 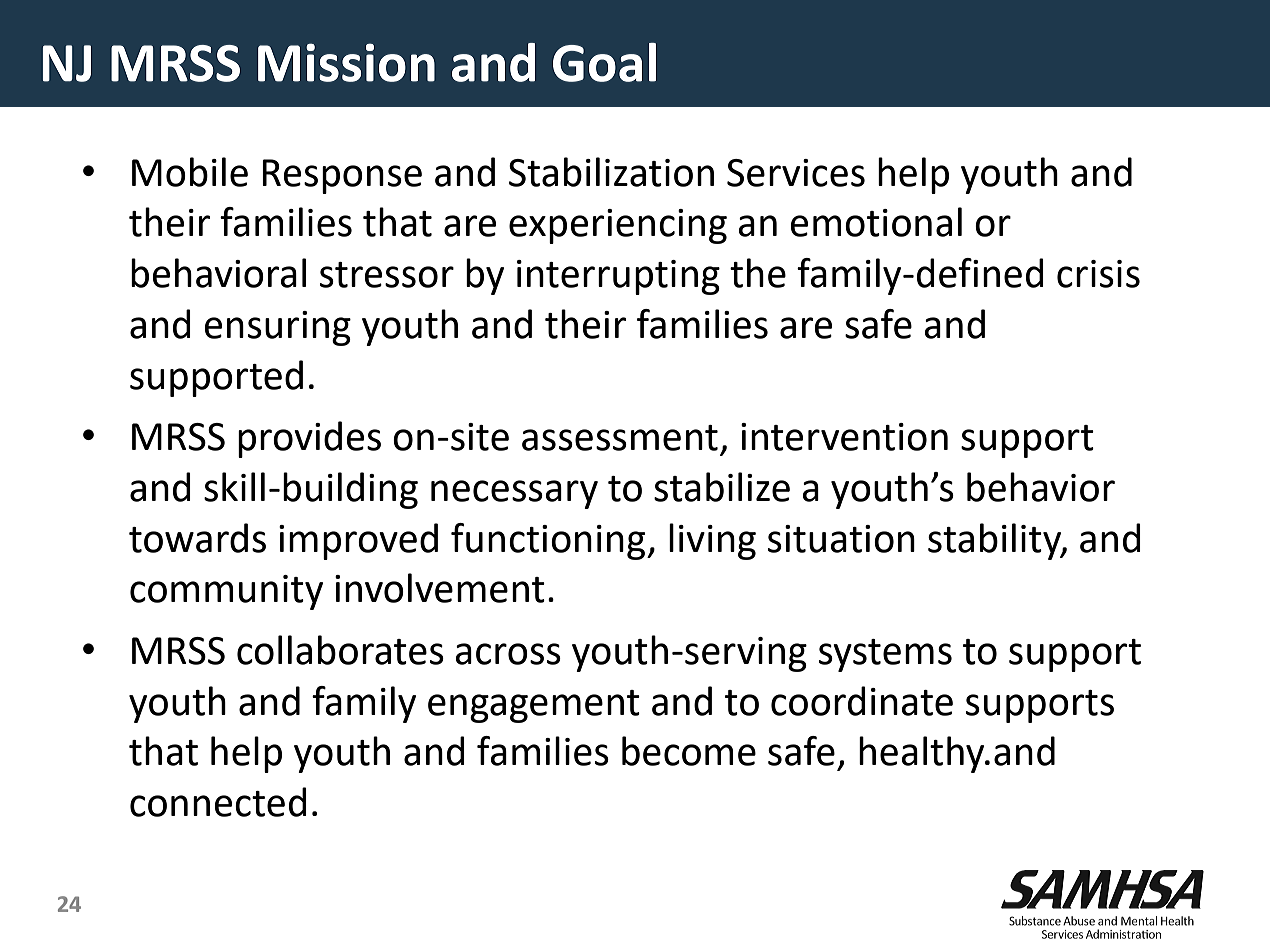 What do you see at coordinates (604, 62) in the image?
I see `Goal` at bounding box center [604, 62].
